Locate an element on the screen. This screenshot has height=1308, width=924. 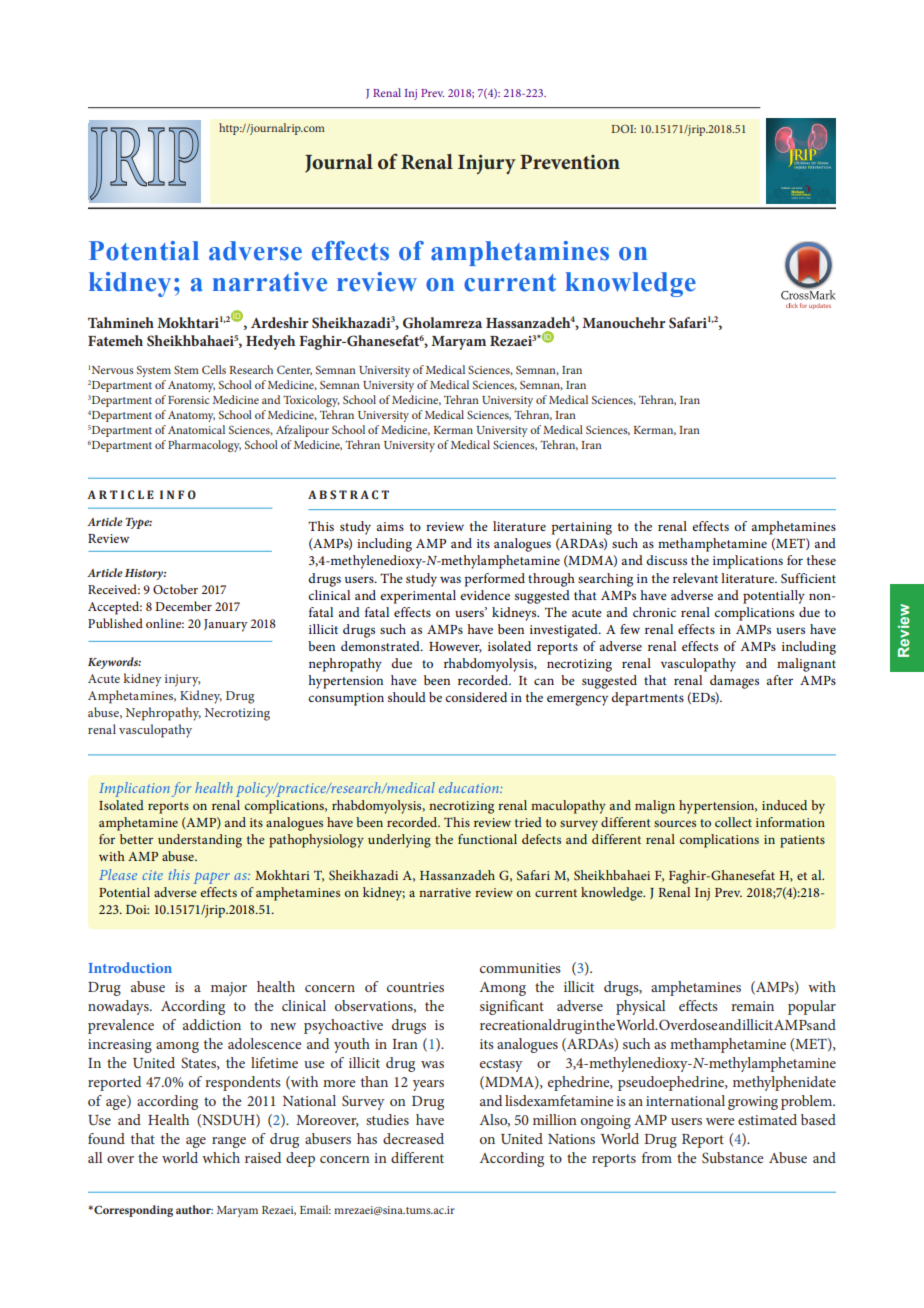
Forensic is located at coordinates (188, 400).
